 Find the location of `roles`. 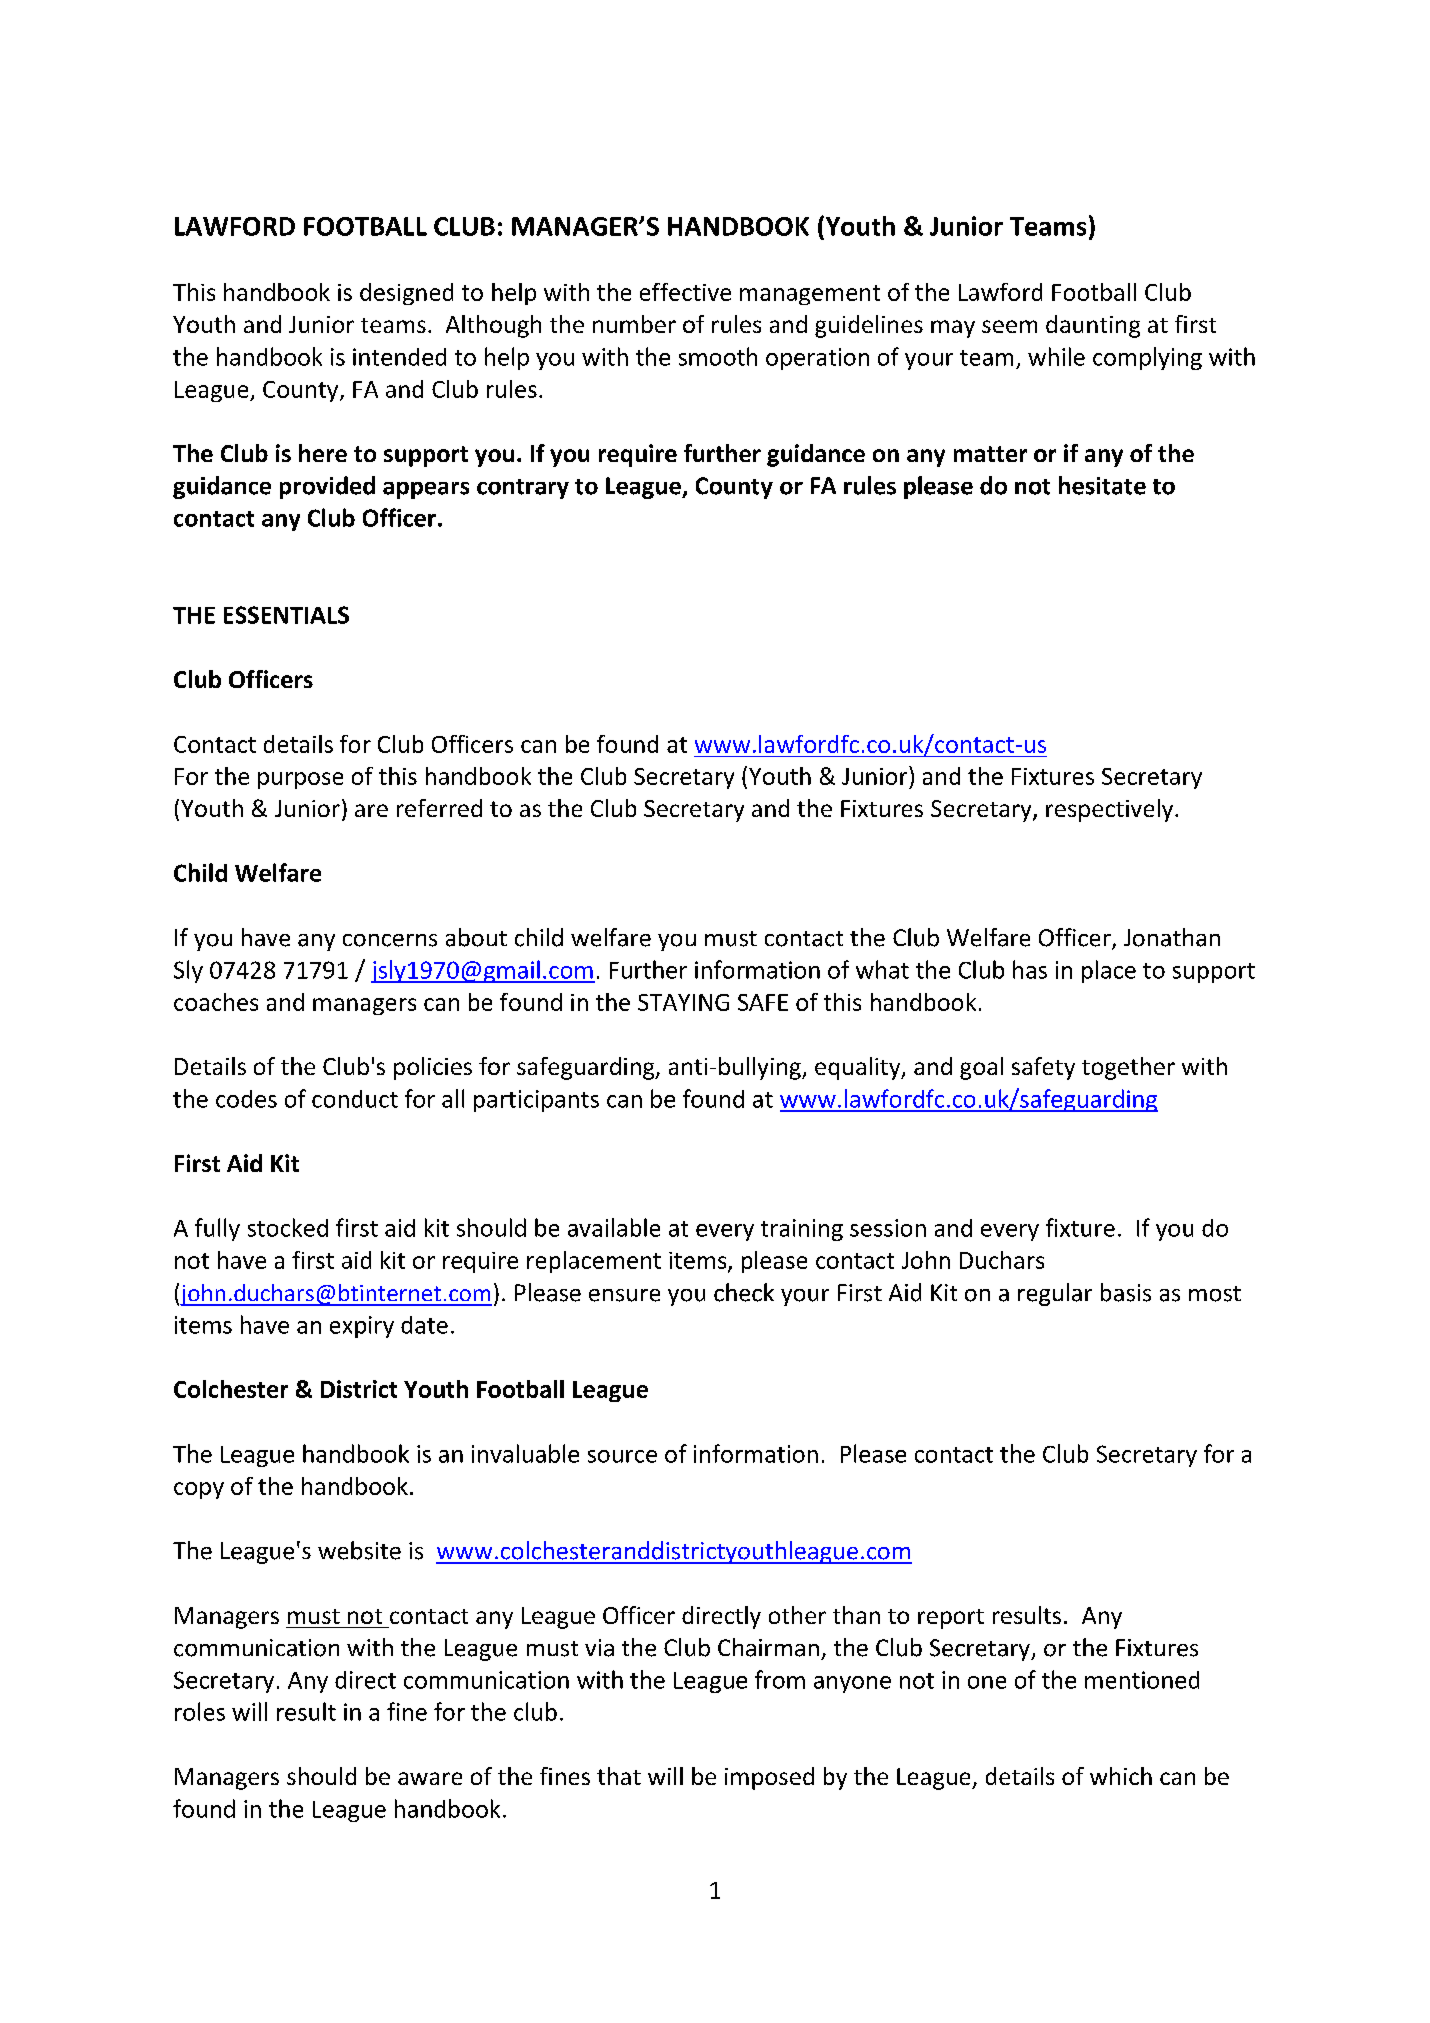

roles is located at coordinates (200, 1711).
